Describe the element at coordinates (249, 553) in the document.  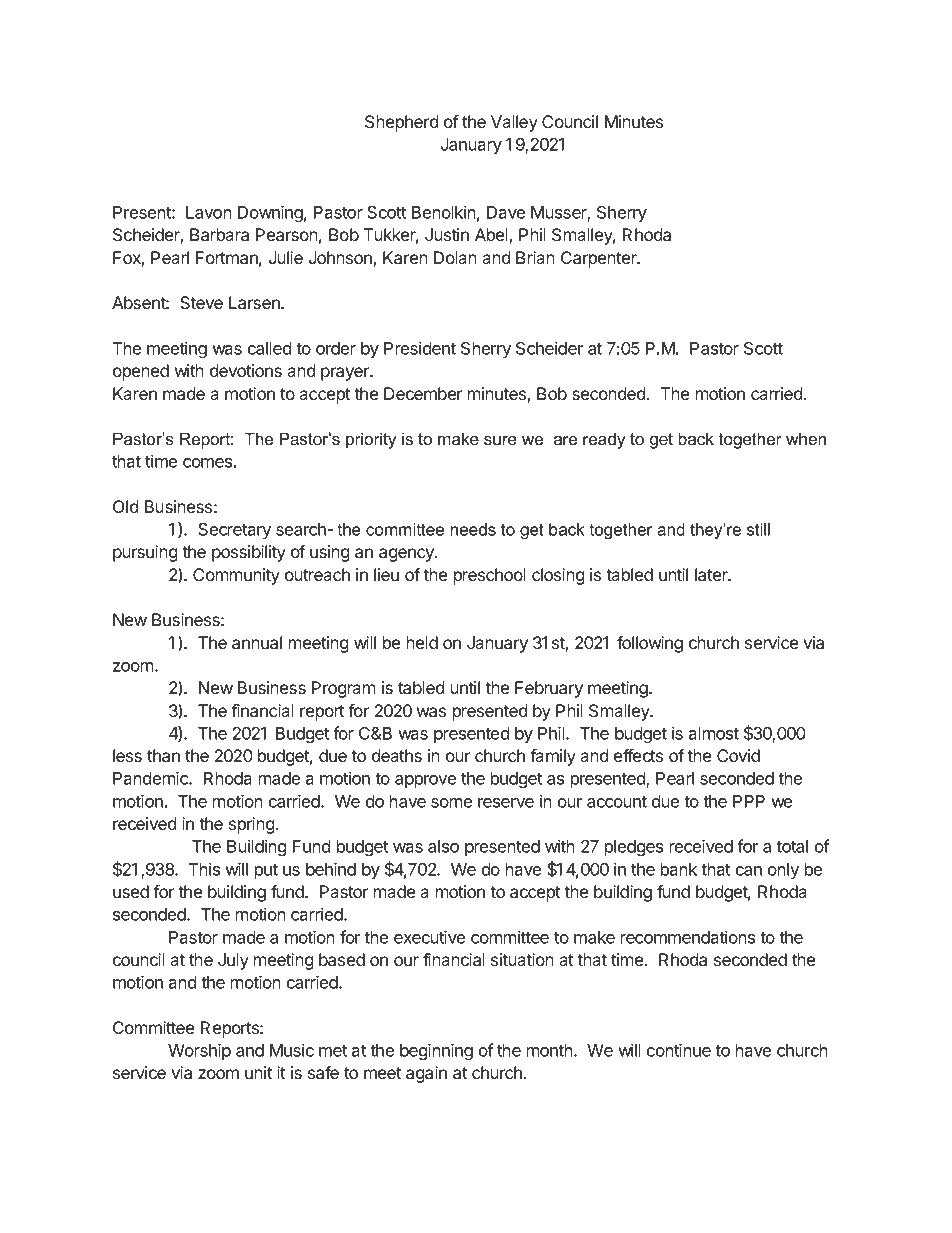
I see `possibility` at that location.
